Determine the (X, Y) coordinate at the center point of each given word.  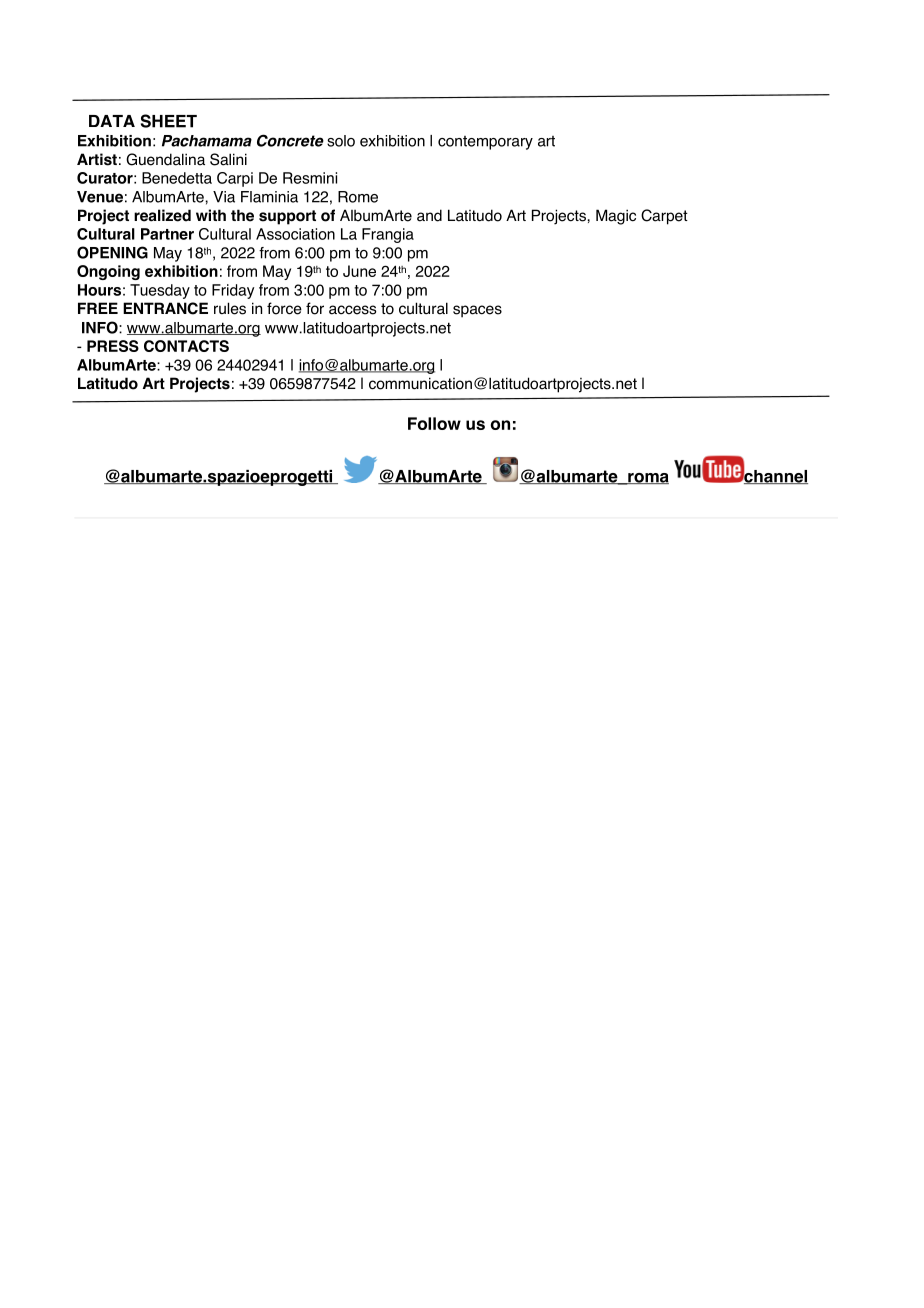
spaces (477, 311)
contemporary (485, 143)
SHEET (169, 121)
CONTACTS (186, 346)
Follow (434, 423)
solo (341, 141)
